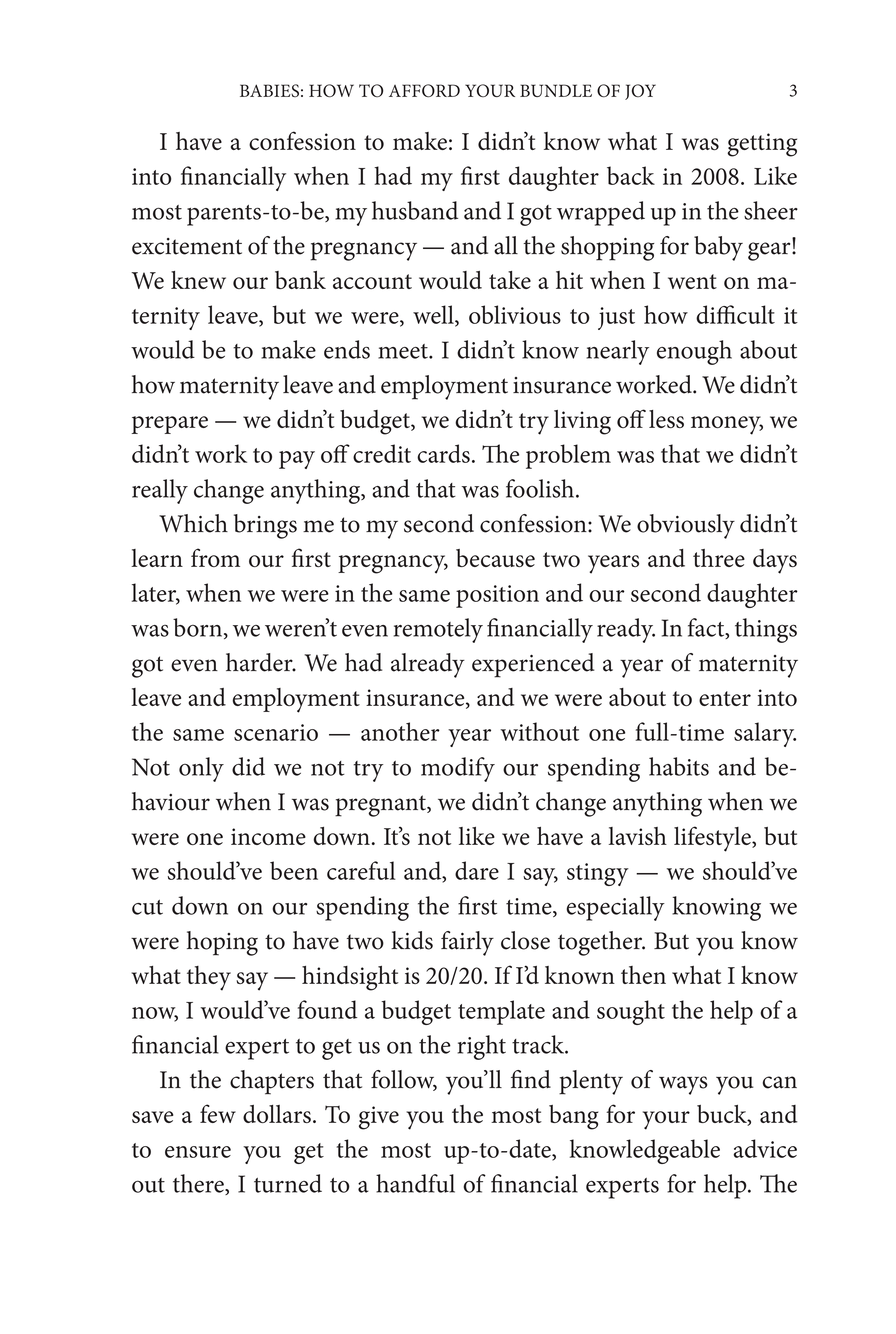 The image size is (896, 1334). What do you see at coordinates (643, 975) in the document?
I see `then` at bounding box center [643, 975].
